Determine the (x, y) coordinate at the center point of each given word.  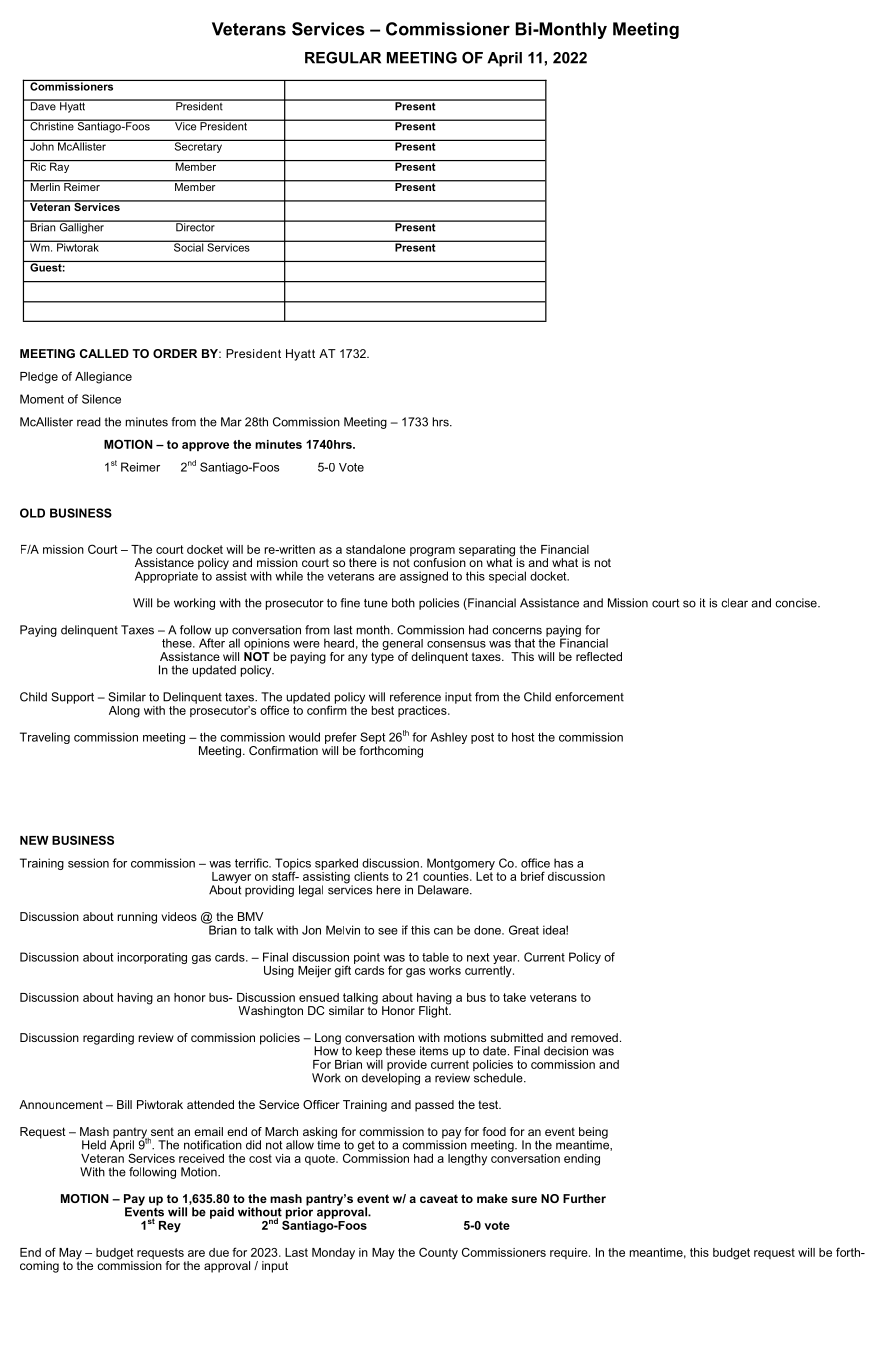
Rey (170, 1227)
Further (584, 1198)
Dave (43, 105)
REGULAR (343, 58)
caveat (439, 1198)
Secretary (198, 146)
